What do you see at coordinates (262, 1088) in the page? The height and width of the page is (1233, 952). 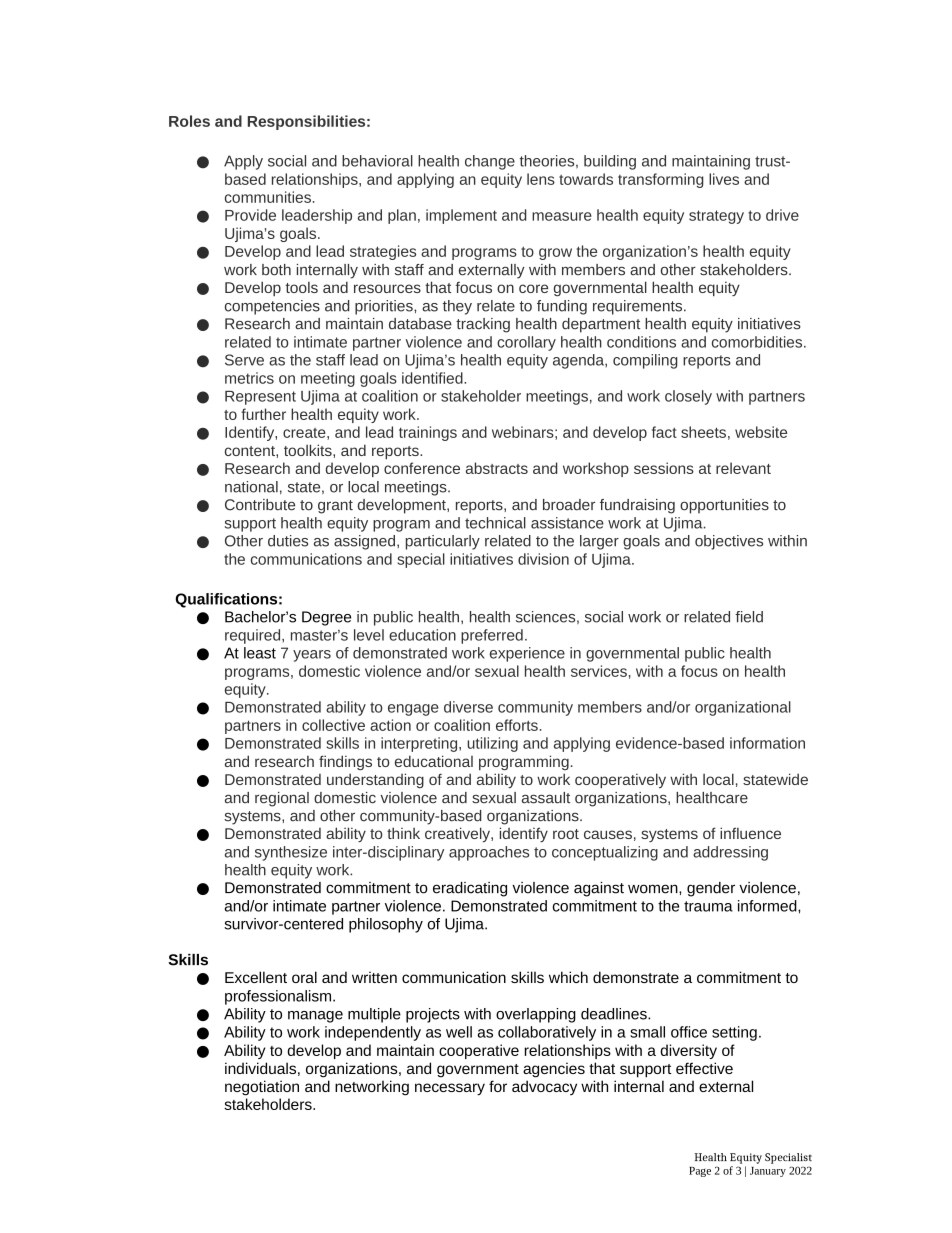 I see `negotiation` at bounding box center [262, 1088].
